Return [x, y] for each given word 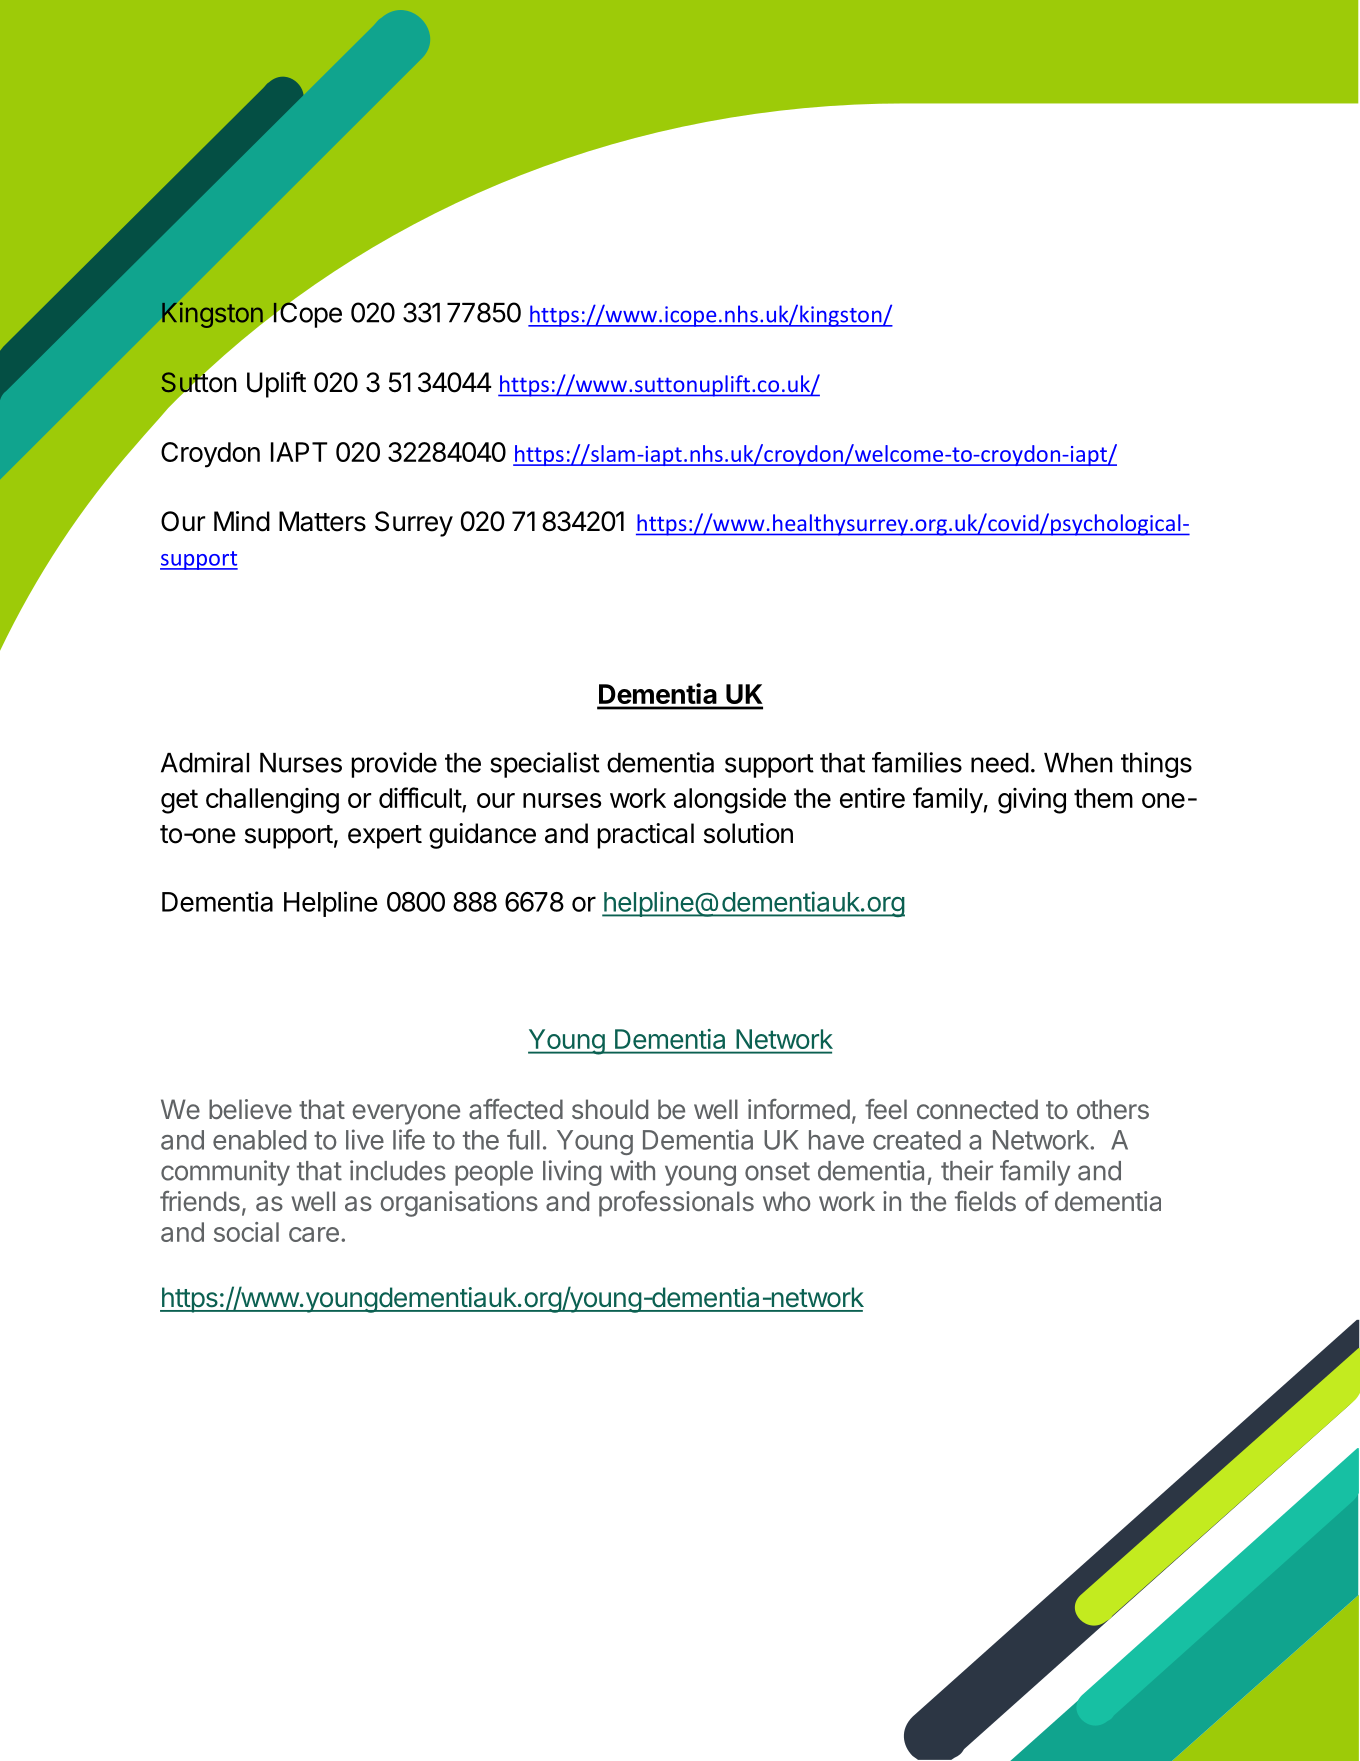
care [314, 1234]
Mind [242, 521]
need [1000, 763]
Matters [322, 521]
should [610, 1109]
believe [250, 1109]
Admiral [205, 762]
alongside [730, 800]
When [1078, 763]
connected [977, 1109]
